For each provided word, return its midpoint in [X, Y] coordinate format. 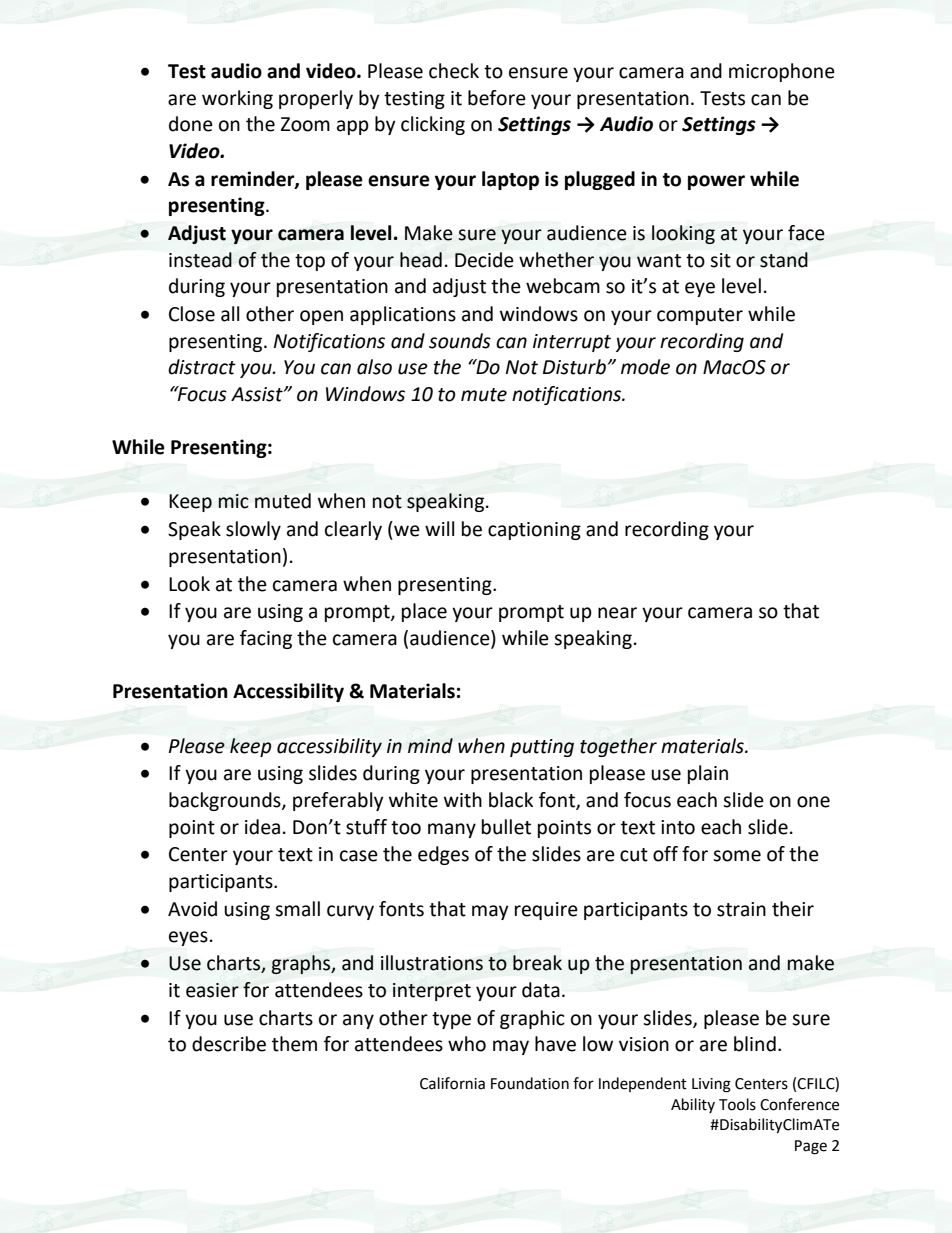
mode [645, 367]
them [294, 1044]
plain [708, 774]
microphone [782, 72]
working [237, 99]
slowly [253, 530]
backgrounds [226, 801]
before [497, 98]
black [511, 800]
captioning [534, 531]
